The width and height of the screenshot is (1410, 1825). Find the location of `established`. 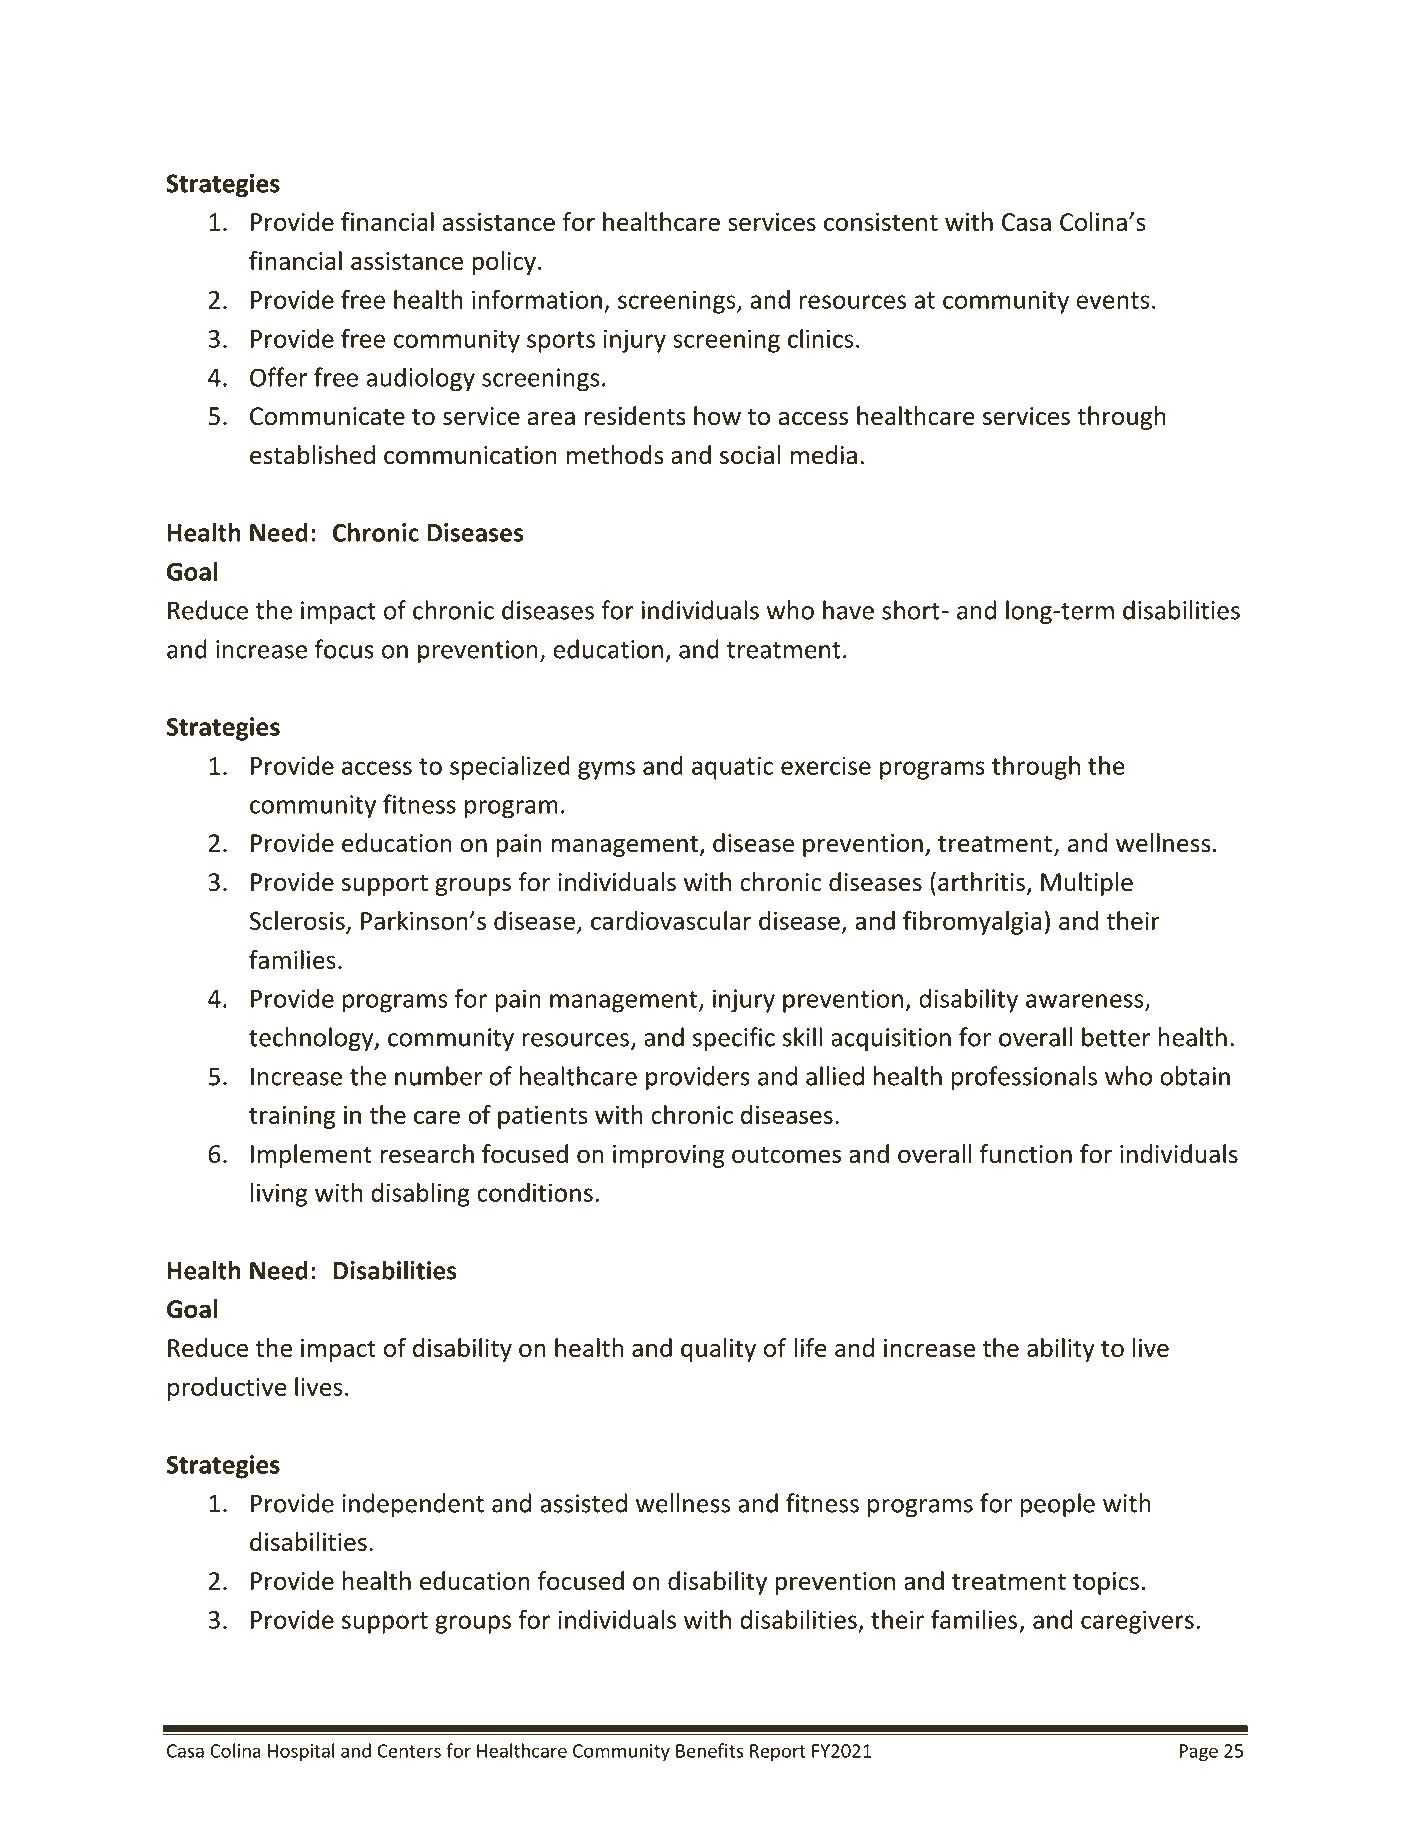

established is located at coordinates (312, 455).
